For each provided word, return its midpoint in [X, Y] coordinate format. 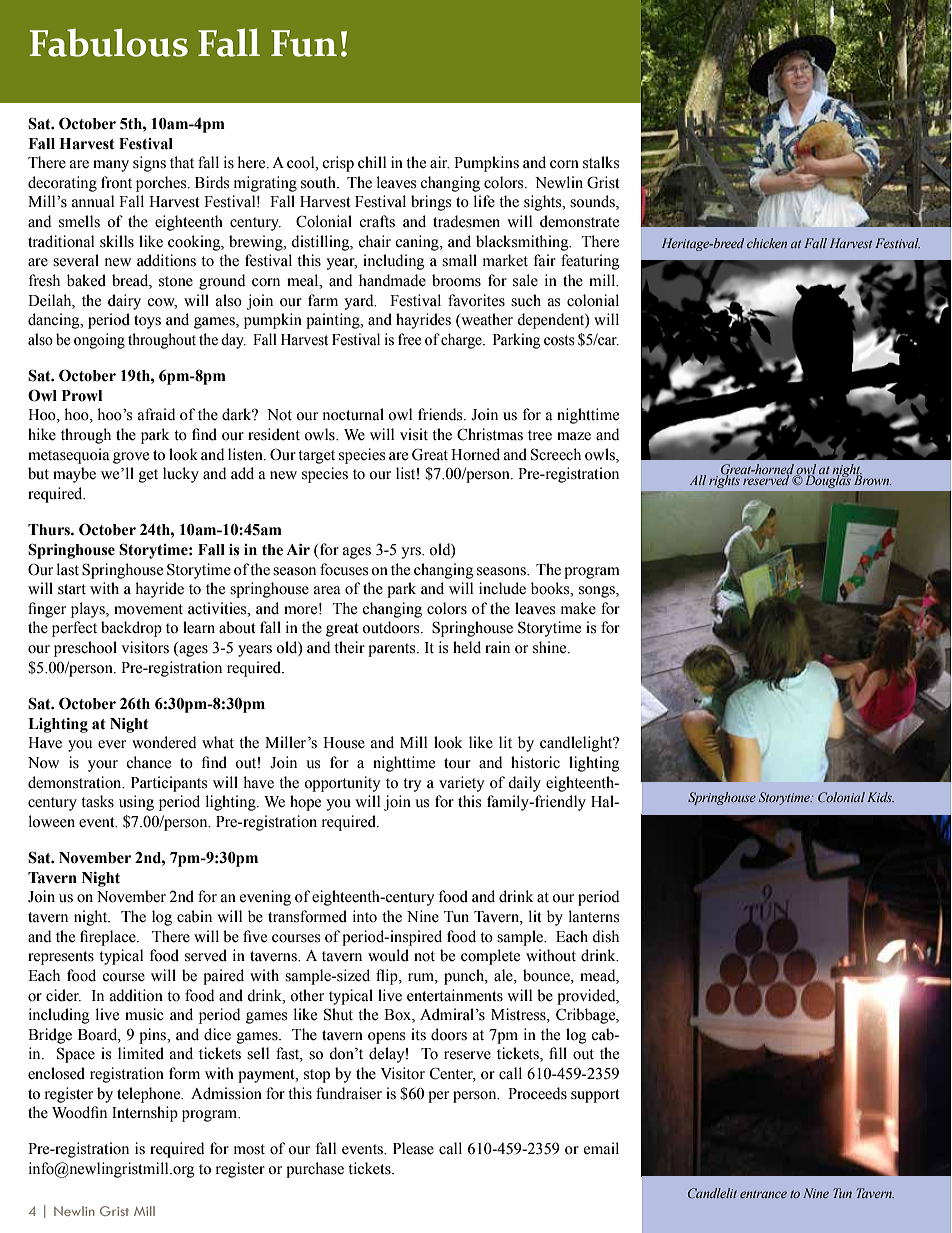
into [365, 916]
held [467, 647]
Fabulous [108, 42]
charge [462, 341]
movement [148, 609]
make [578, 608]
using [136, 803]
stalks [601, 162]
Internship [145, 1114]
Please [413, 1148]
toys [147, 322]
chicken [767, 243]
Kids [880, 797]
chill [372, 162]
